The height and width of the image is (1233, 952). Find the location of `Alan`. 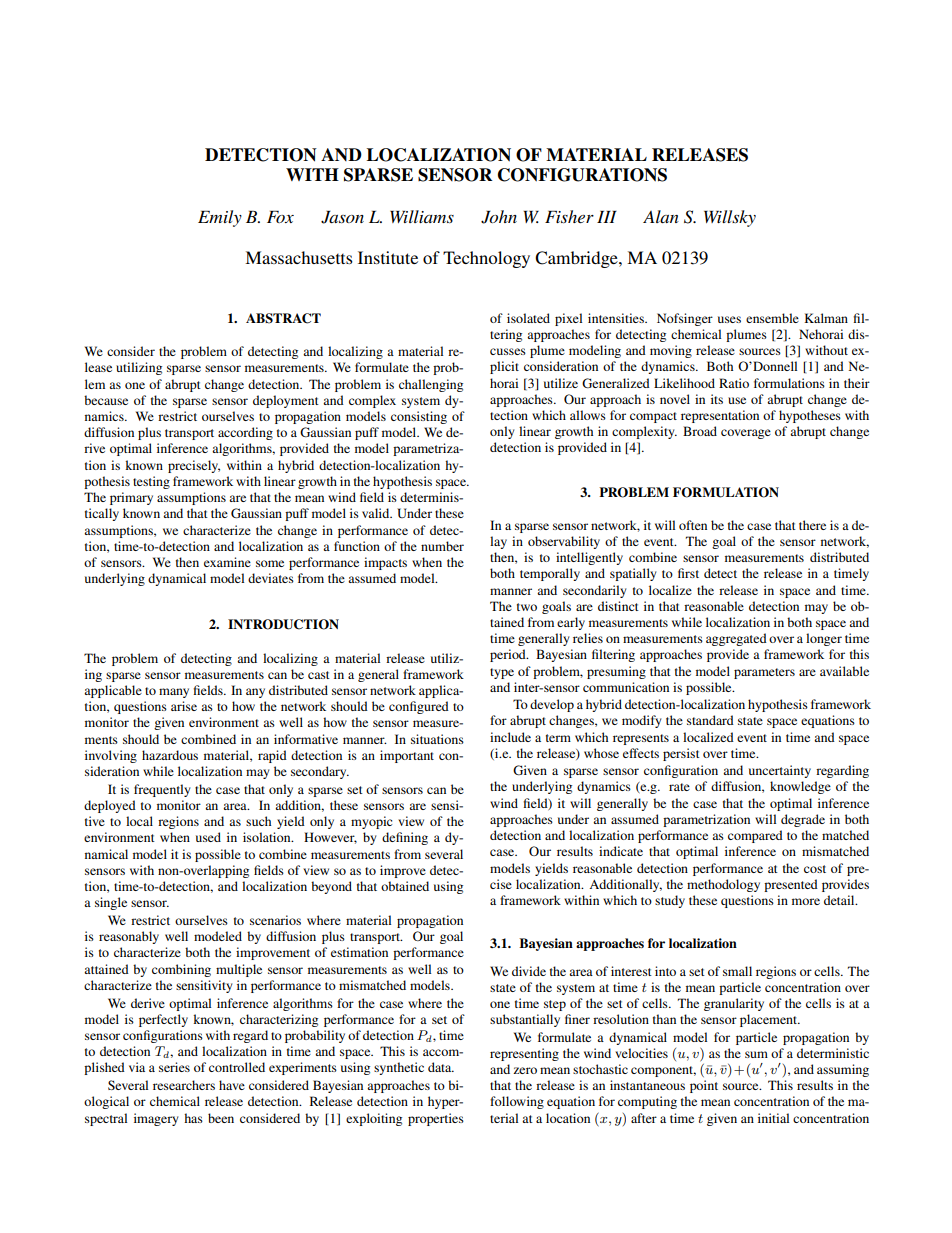

Alan is located at coordinates (661, 216).
